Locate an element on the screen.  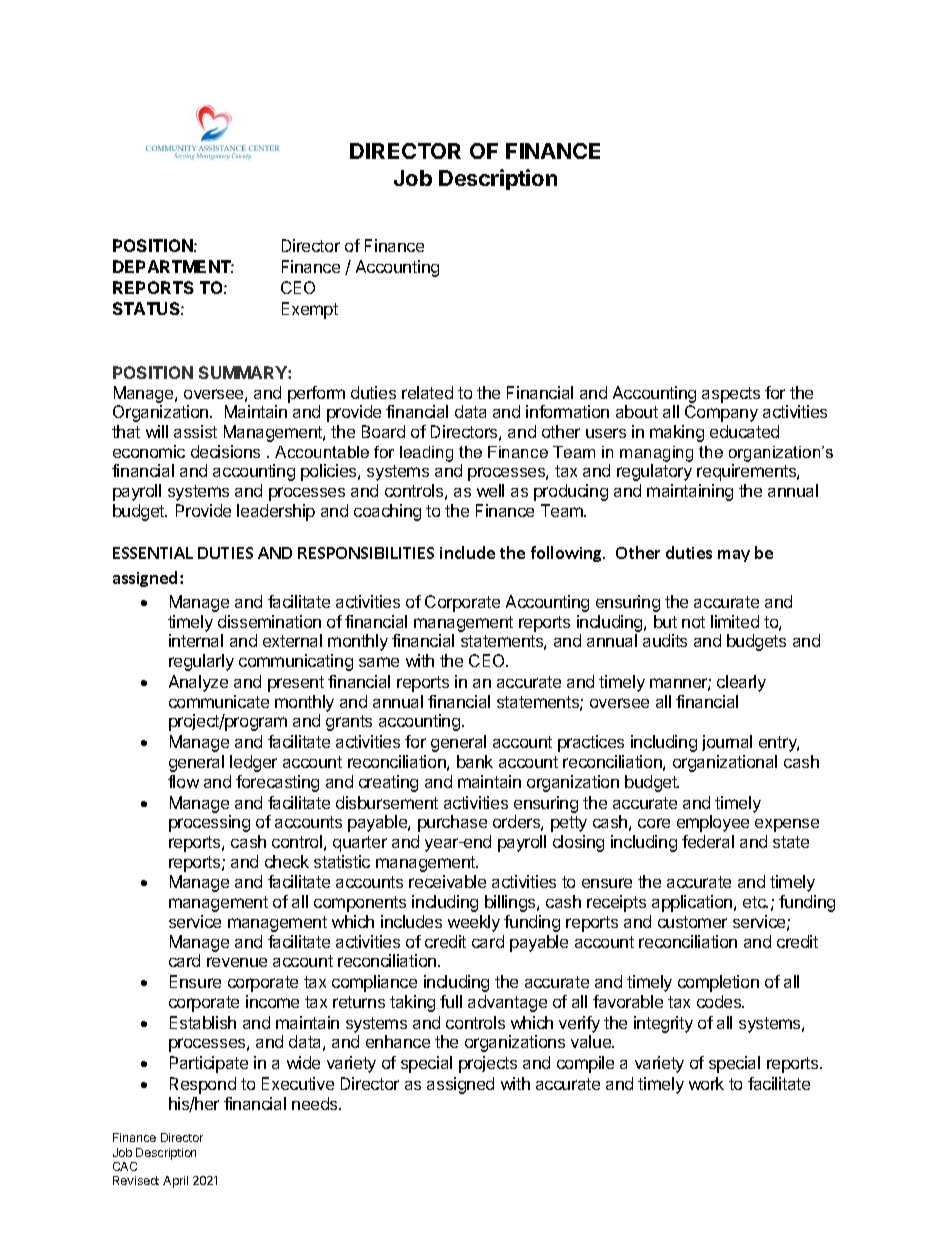
related is located at coordinates (427, 392).
